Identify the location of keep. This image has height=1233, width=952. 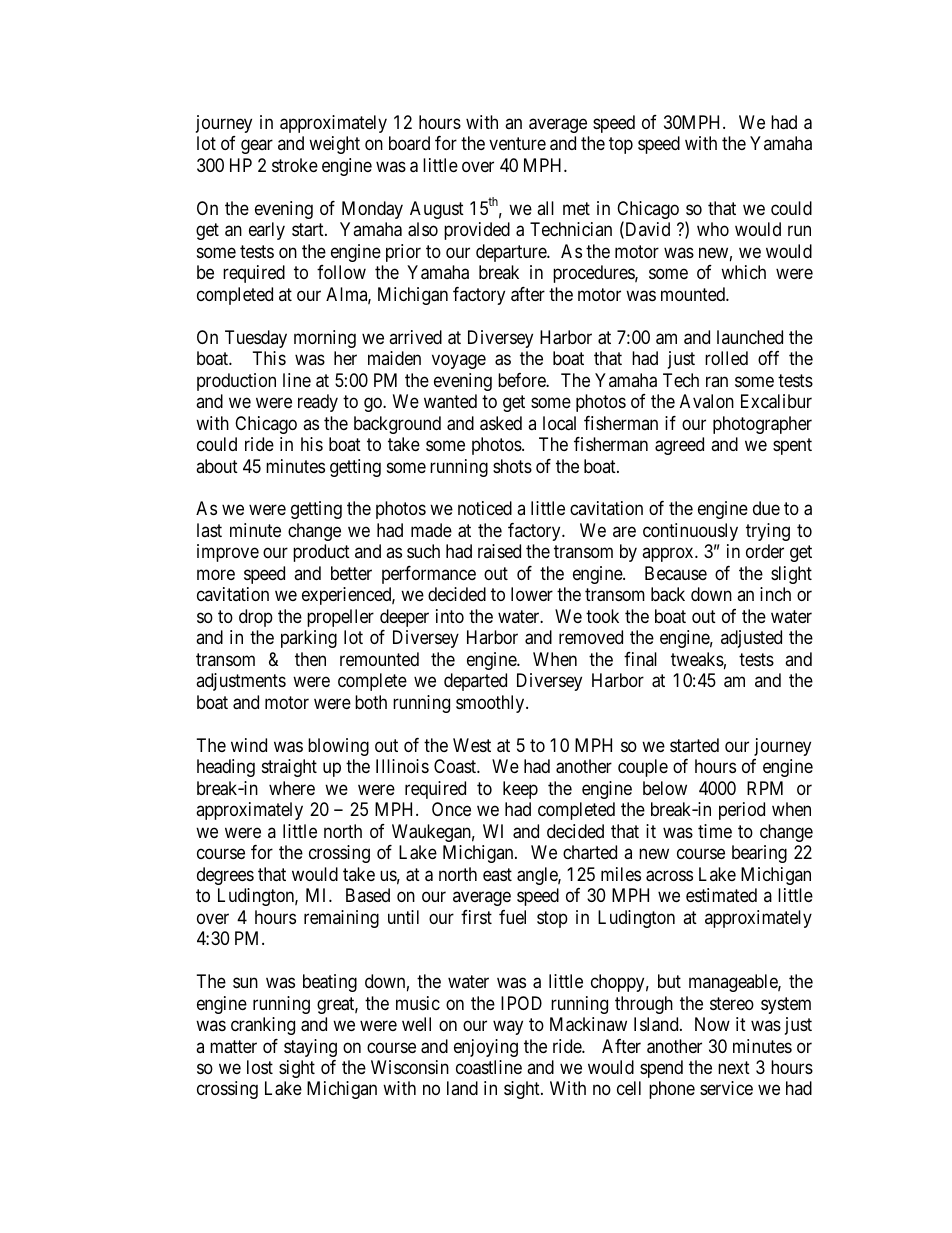
(520, 790).
